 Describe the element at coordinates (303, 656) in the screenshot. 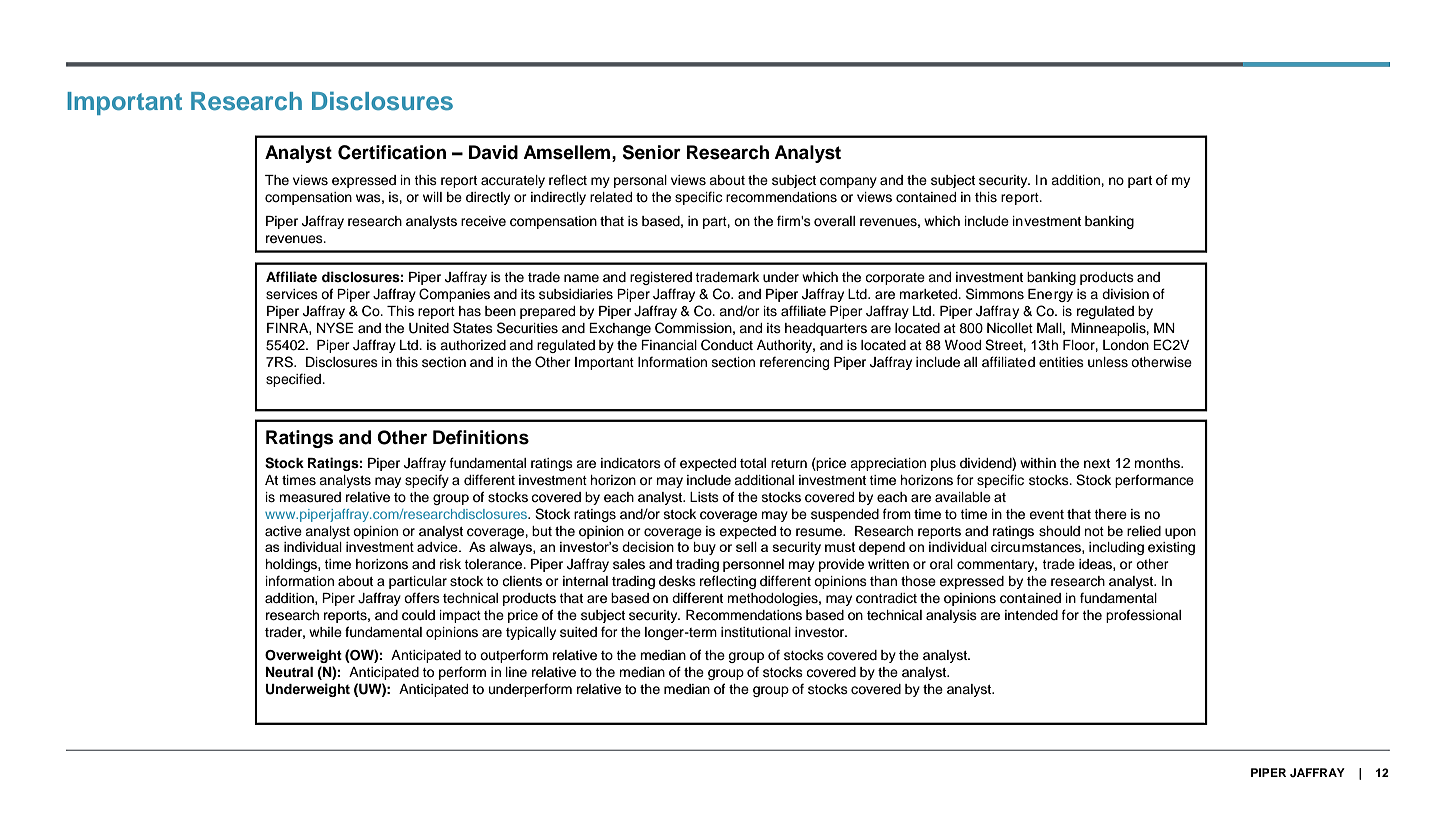

I see `Overweight` at that location.
